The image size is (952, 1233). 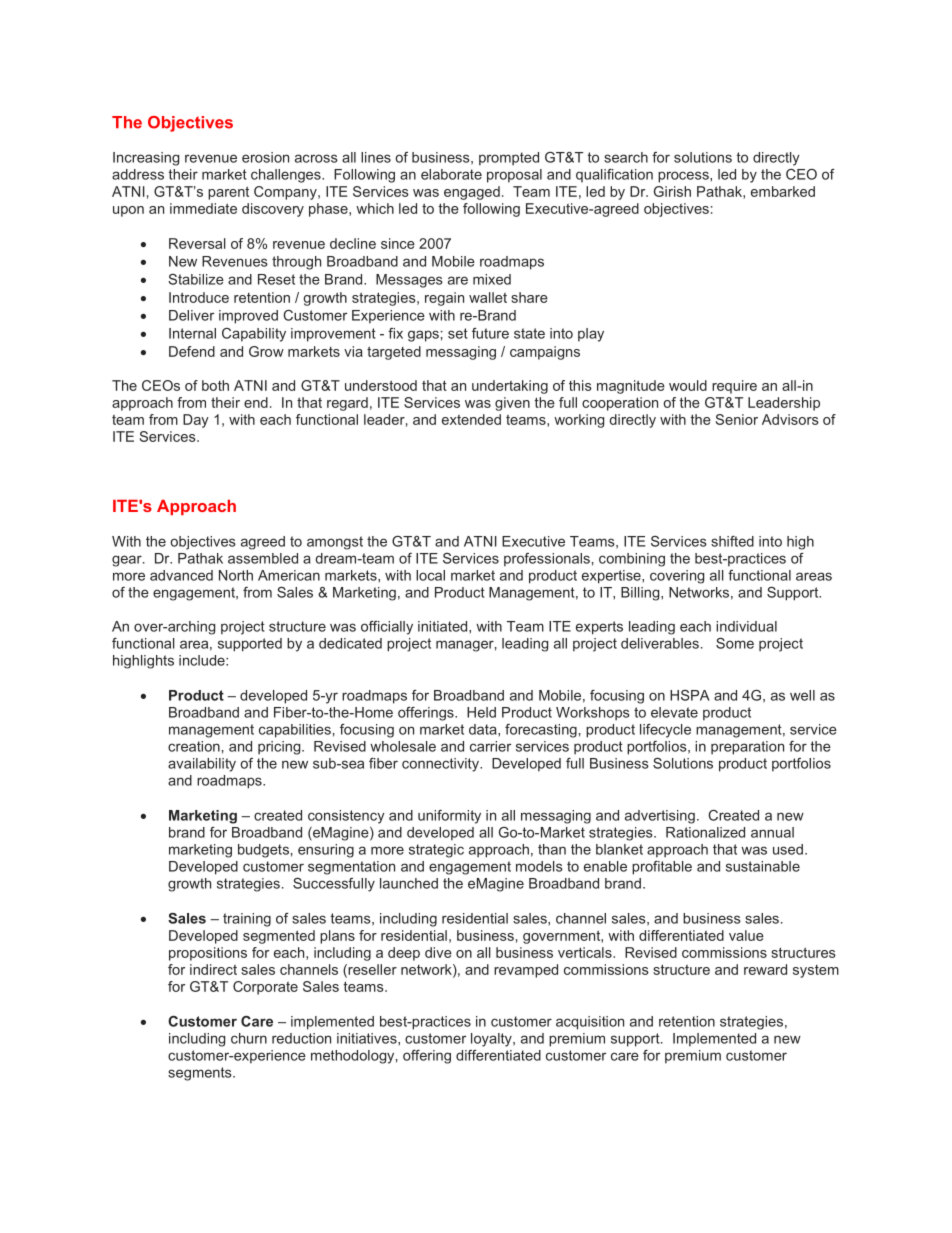 What do you see at coordinates (472, 193) in the screenshot?
I see `engaged` at bounding box center [472, 193].
